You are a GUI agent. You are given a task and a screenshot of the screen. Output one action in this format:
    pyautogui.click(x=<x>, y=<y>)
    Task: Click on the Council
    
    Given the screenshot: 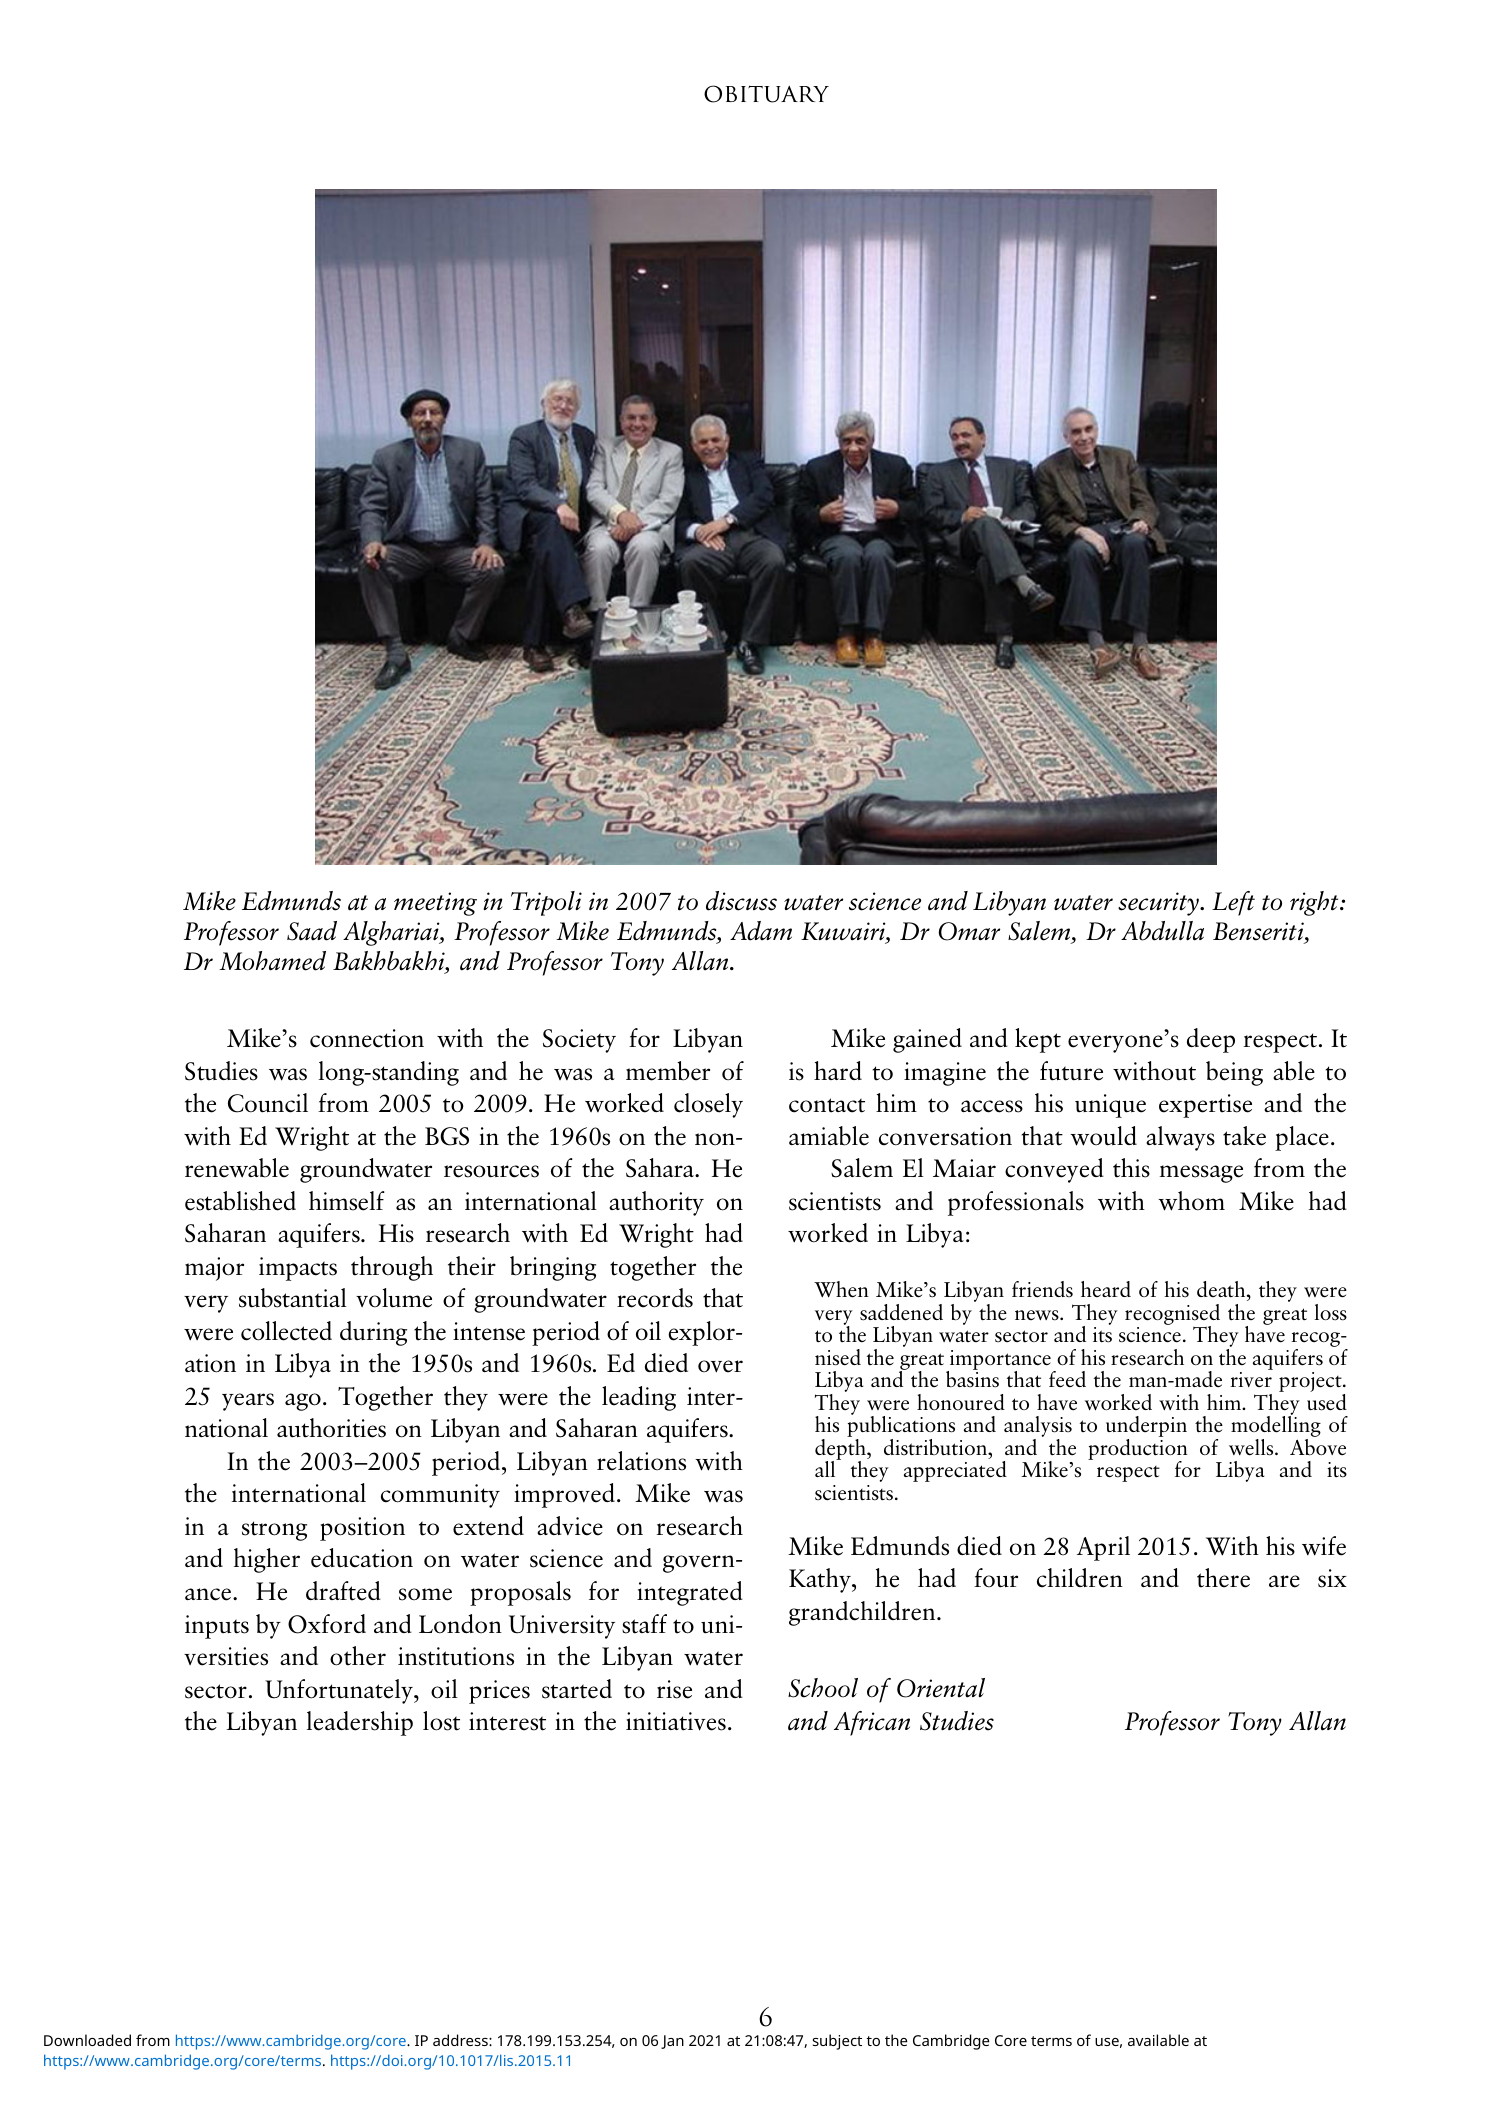 What is the action you would take?
    pyautogui.click(x=268, y=1103)
